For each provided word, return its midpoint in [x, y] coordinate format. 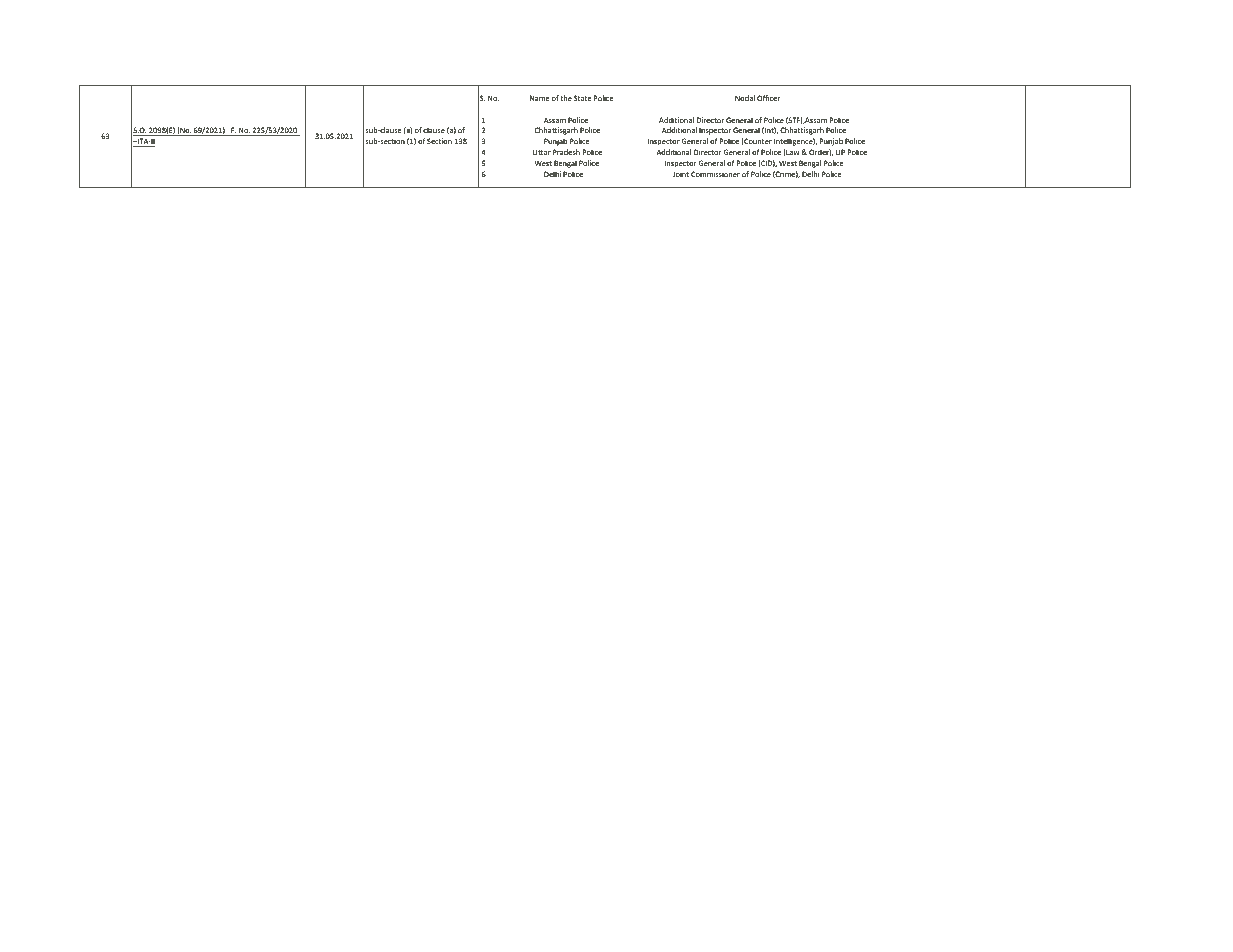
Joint [681, 174]
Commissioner [715, 174]
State [583, 98]
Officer [768, 98]
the [566, 98]
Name [540, 98]
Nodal [745, 98]
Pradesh [566, 152]
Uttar [542, 152]
